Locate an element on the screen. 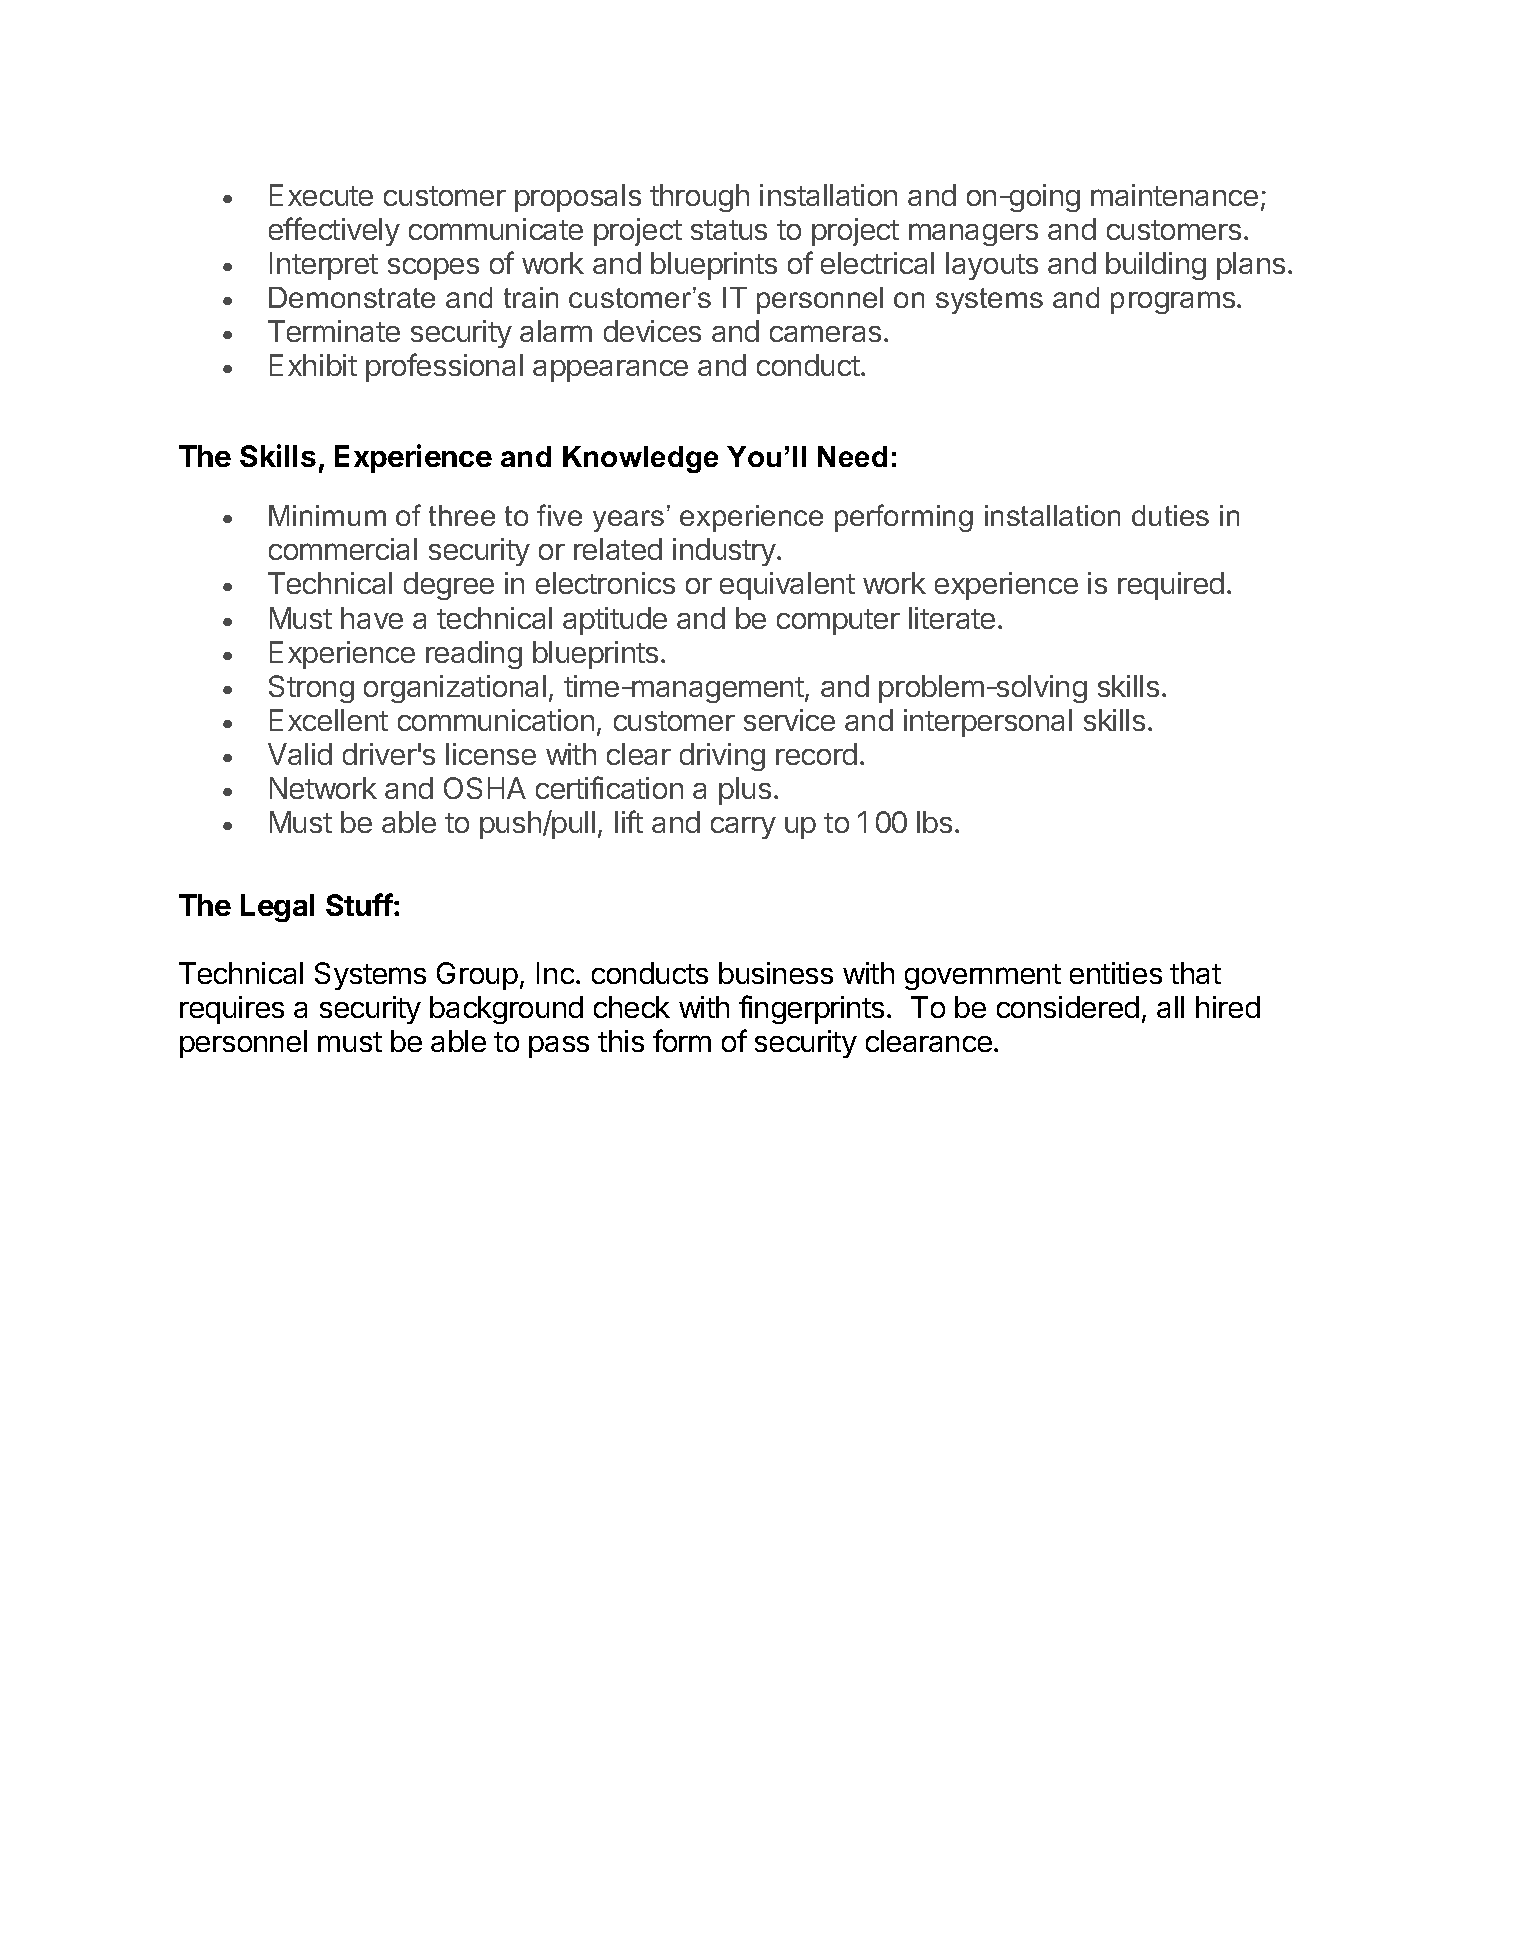 The height and width of the screenshot is (1959, 1514). equivalent is located at coordinates (787, 586).
